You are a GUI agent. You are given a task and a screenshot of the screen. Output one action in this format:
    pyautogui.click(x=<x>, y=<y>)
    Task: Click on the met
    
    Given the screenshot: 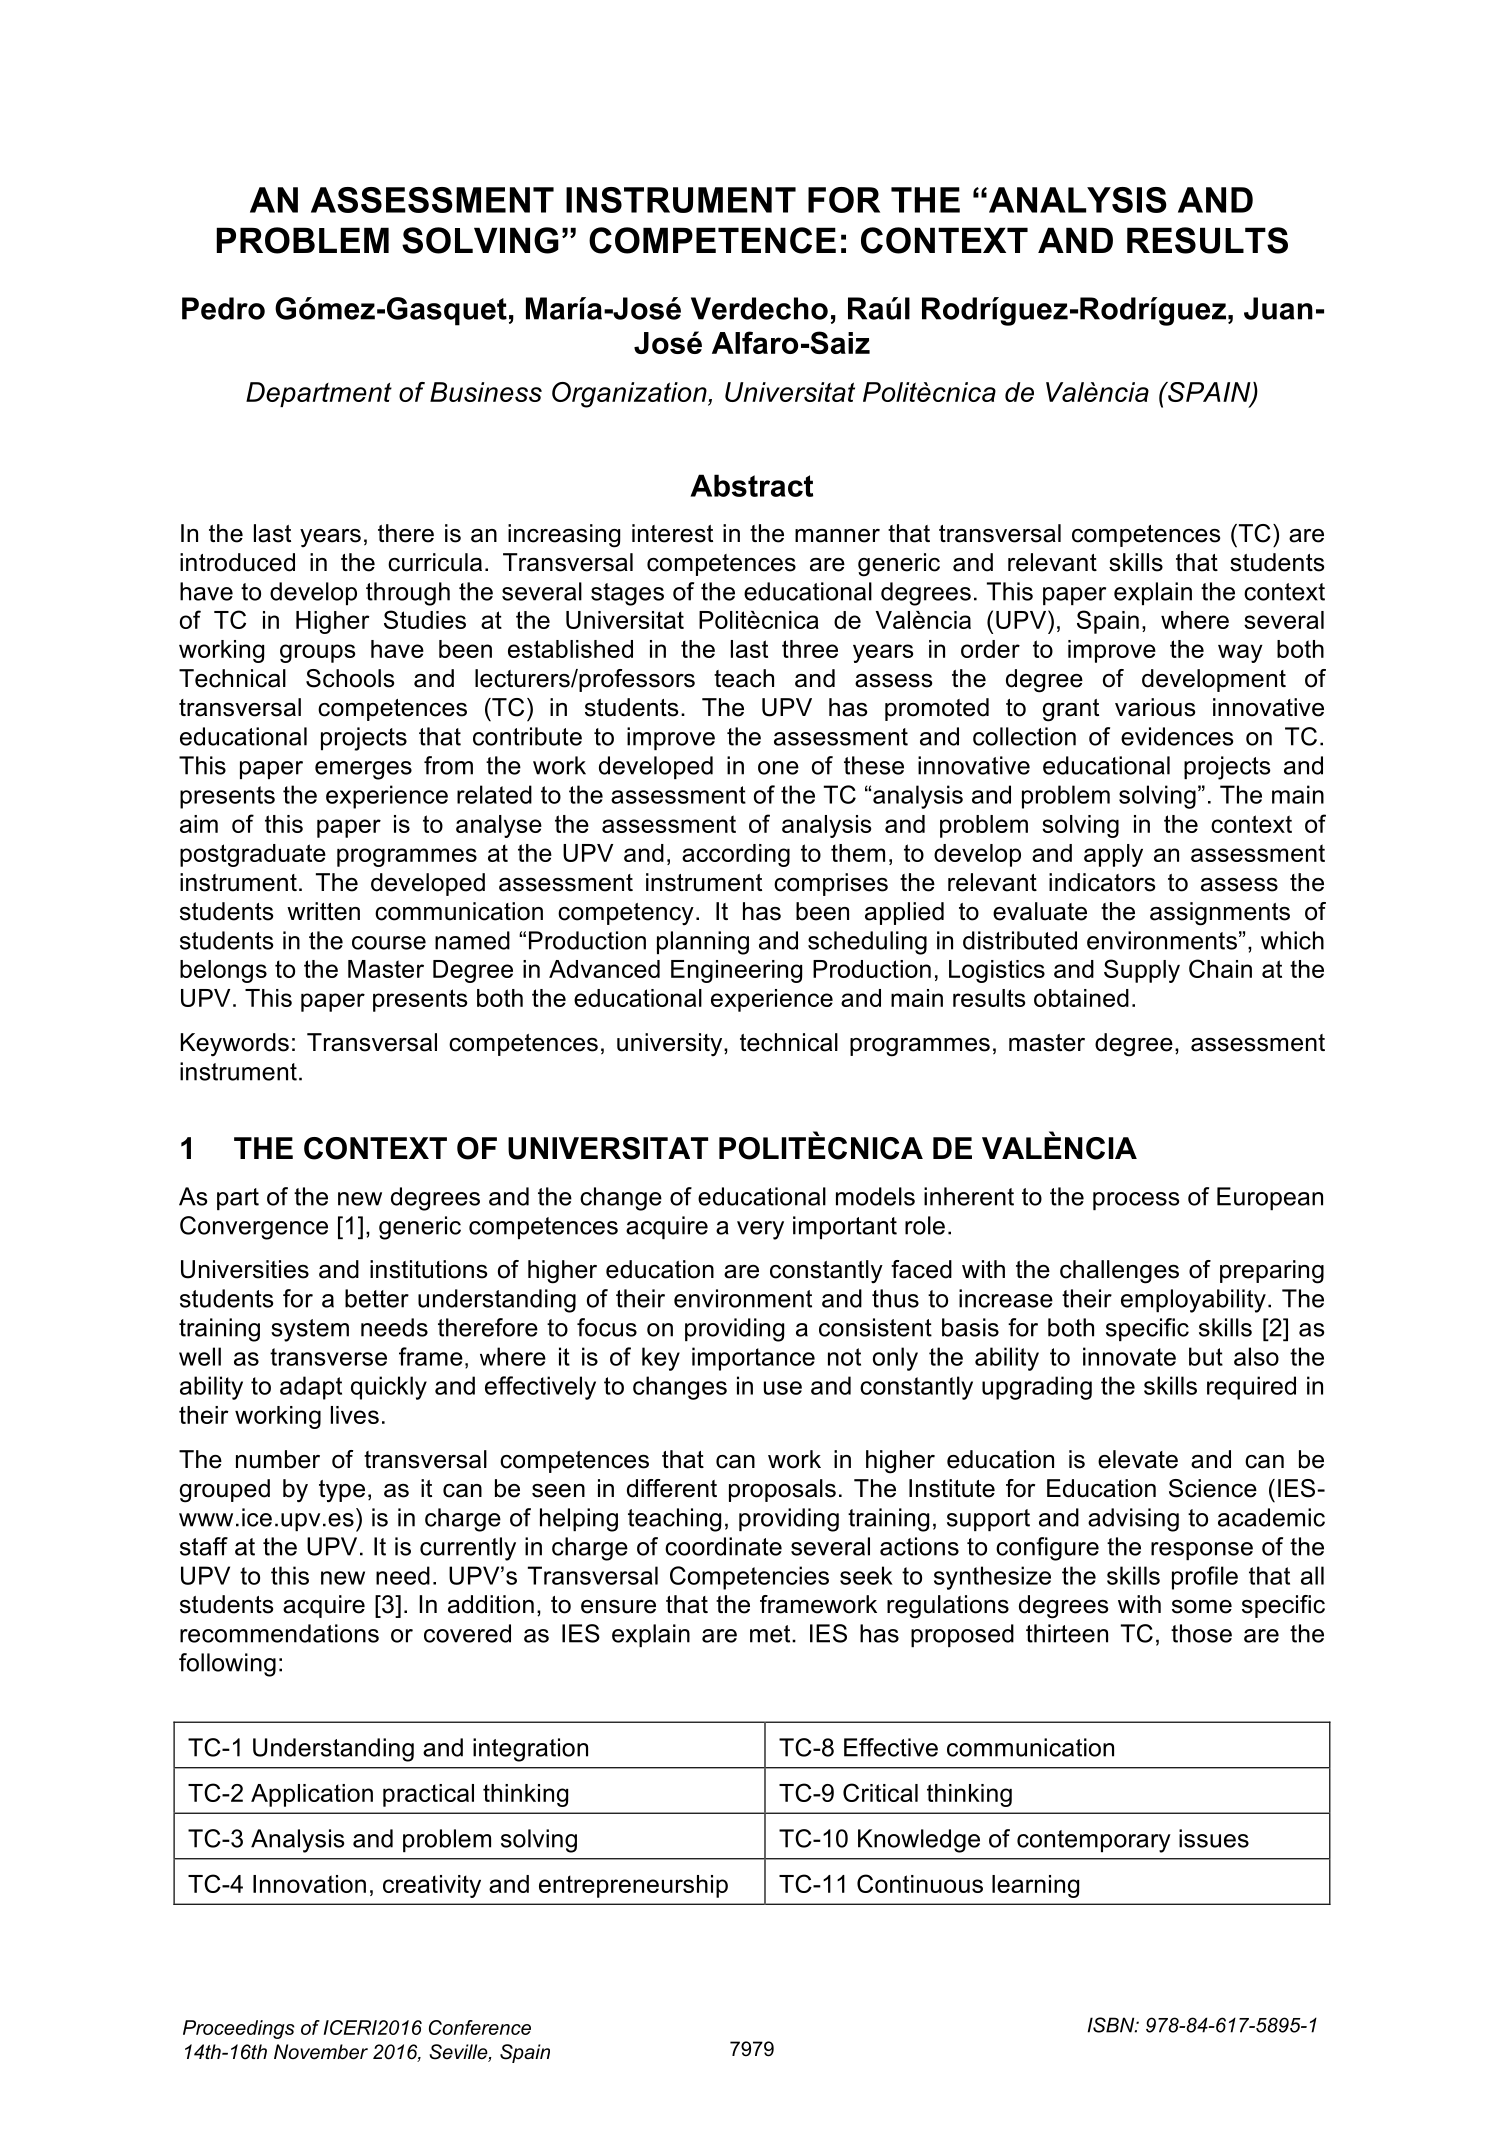 What is the action you would take?
    pyautogui.click(x=771, y=1634)
